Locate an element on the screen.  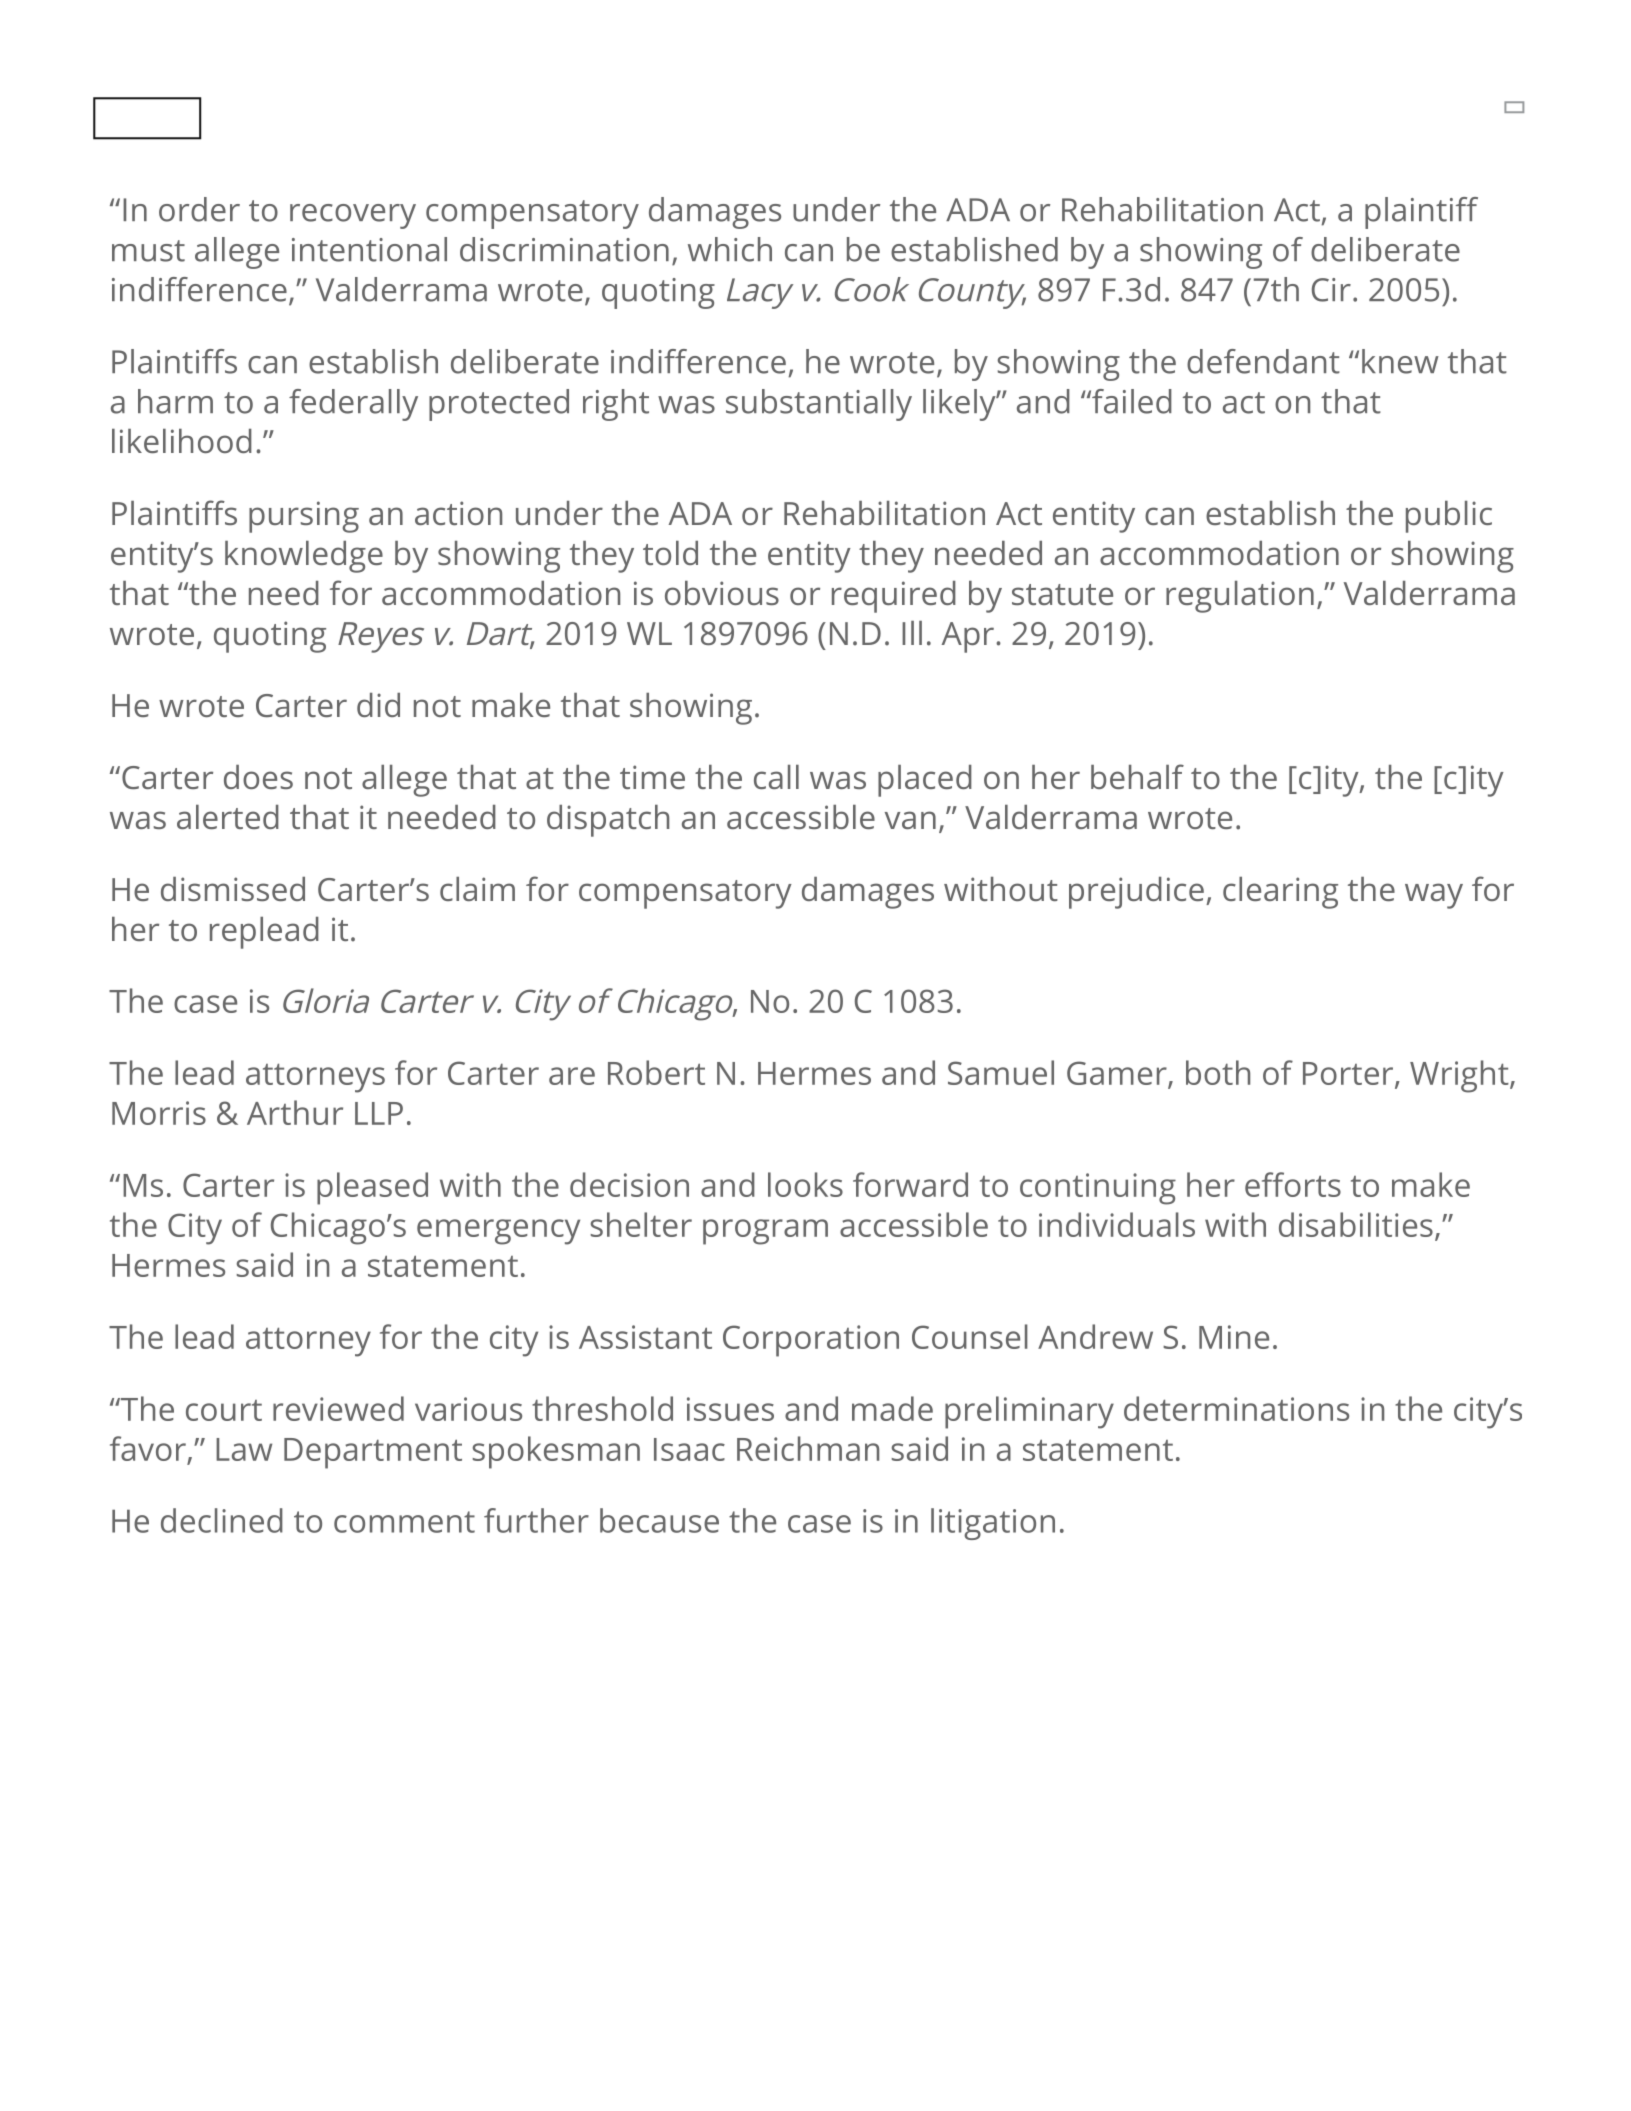
determinations is located at coordinates (1236, 1408).
